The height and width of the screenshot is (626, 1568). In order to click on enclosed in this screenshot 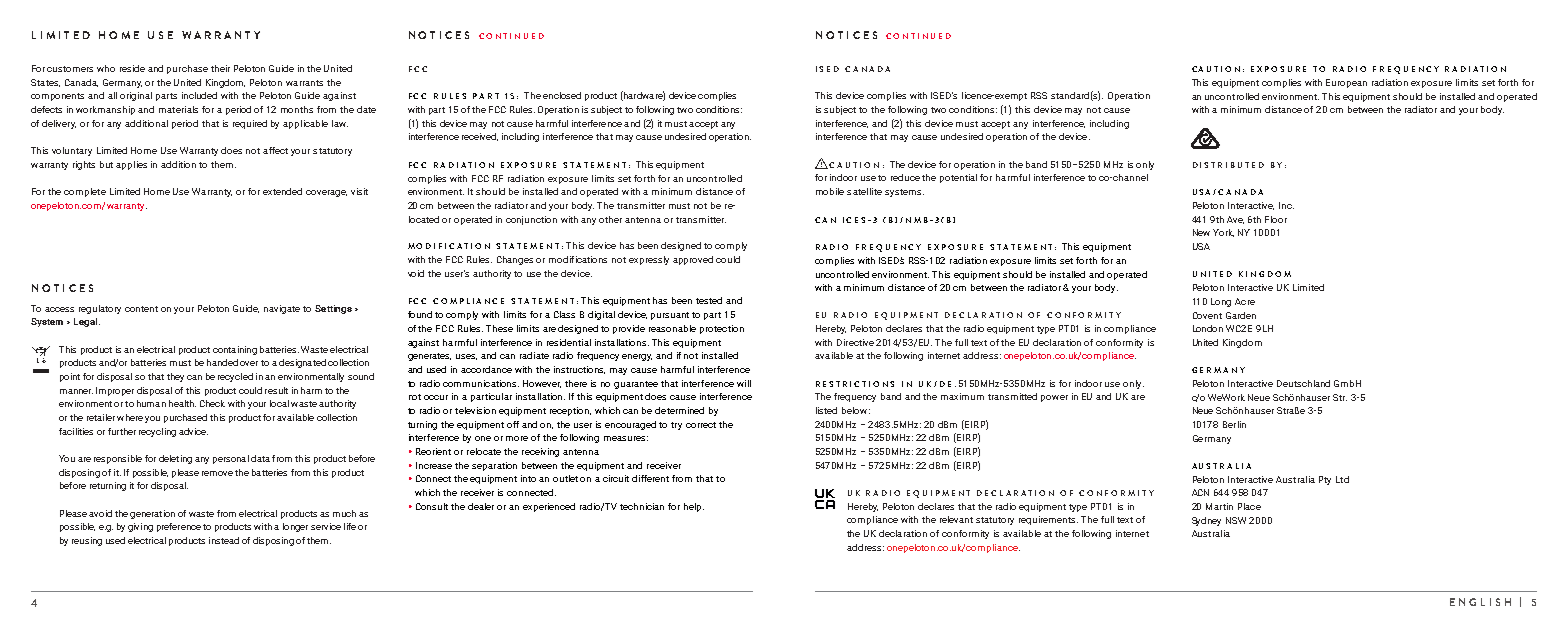, I will do `click(562, 95)`.
